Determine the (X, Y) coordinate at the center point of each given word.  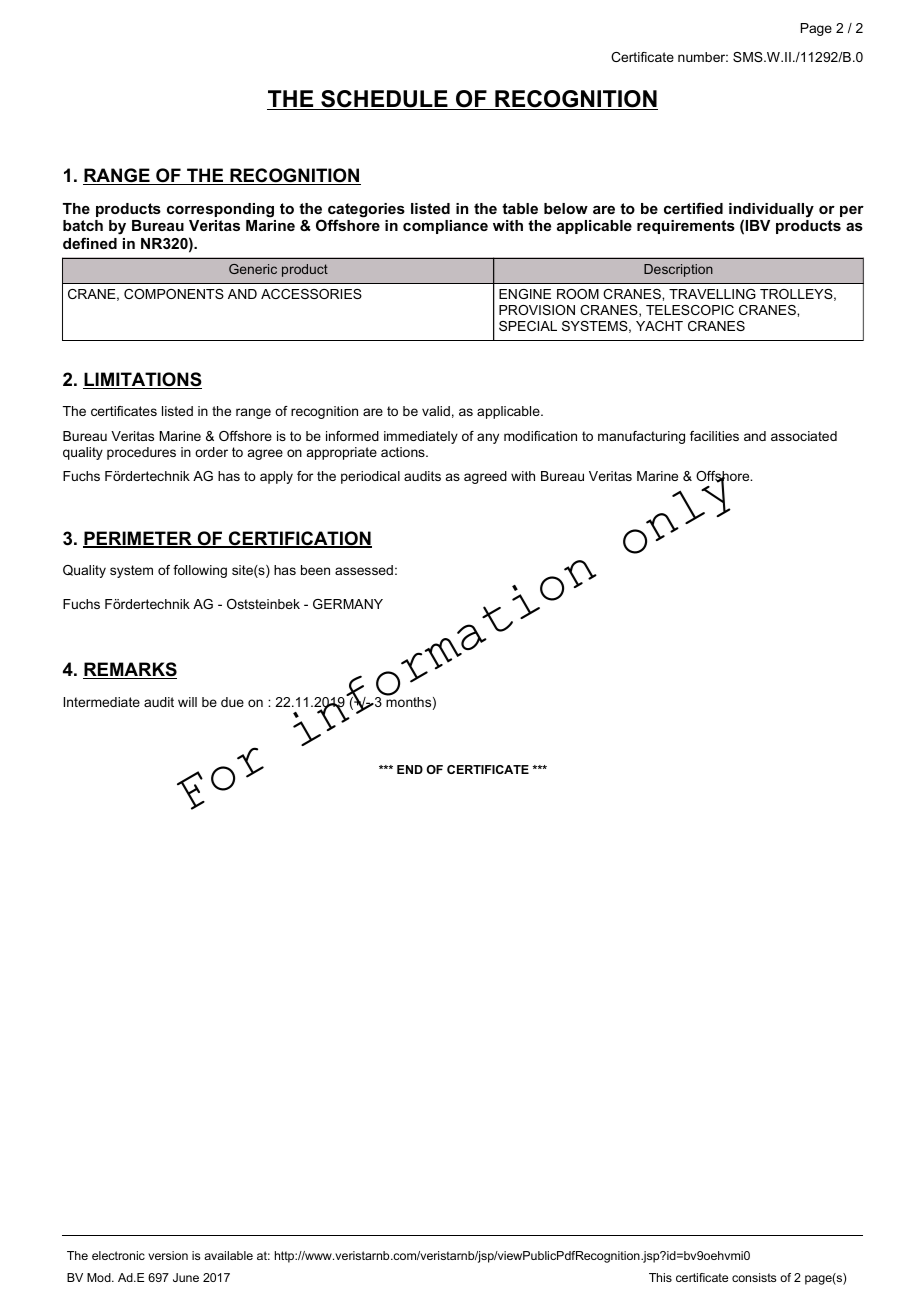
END (410, 769)
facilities (714, 436)
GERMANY (348, 604)
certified (693, 208)
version (168, 1255)
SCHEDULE (384, 100)
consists (754, 1277)
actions (404, 452)
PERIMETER (138, 539)
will (187, 702)
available (228, 1255)
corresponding (220, 210)
